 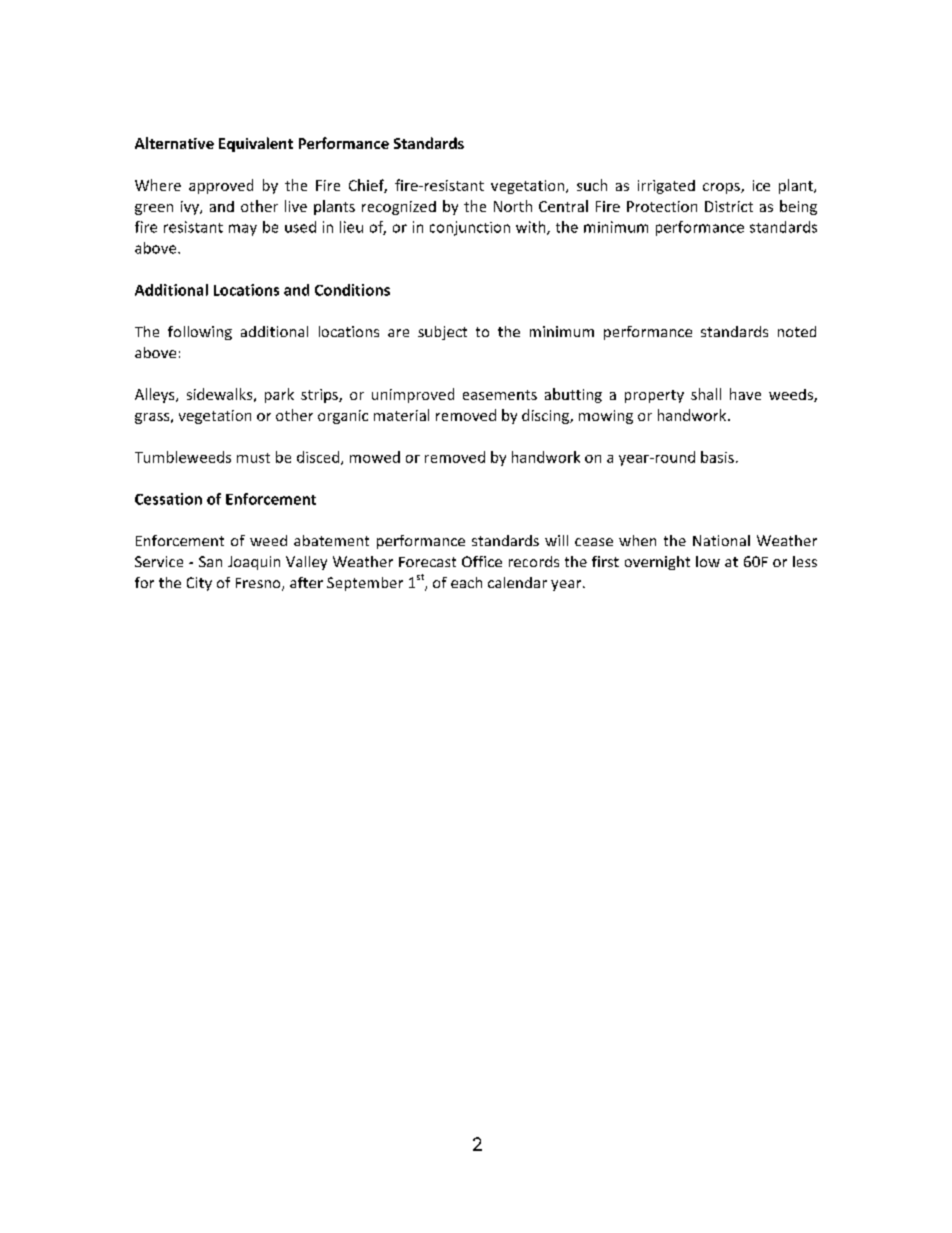 I want to click on crops, so click(x=722, y=188).
